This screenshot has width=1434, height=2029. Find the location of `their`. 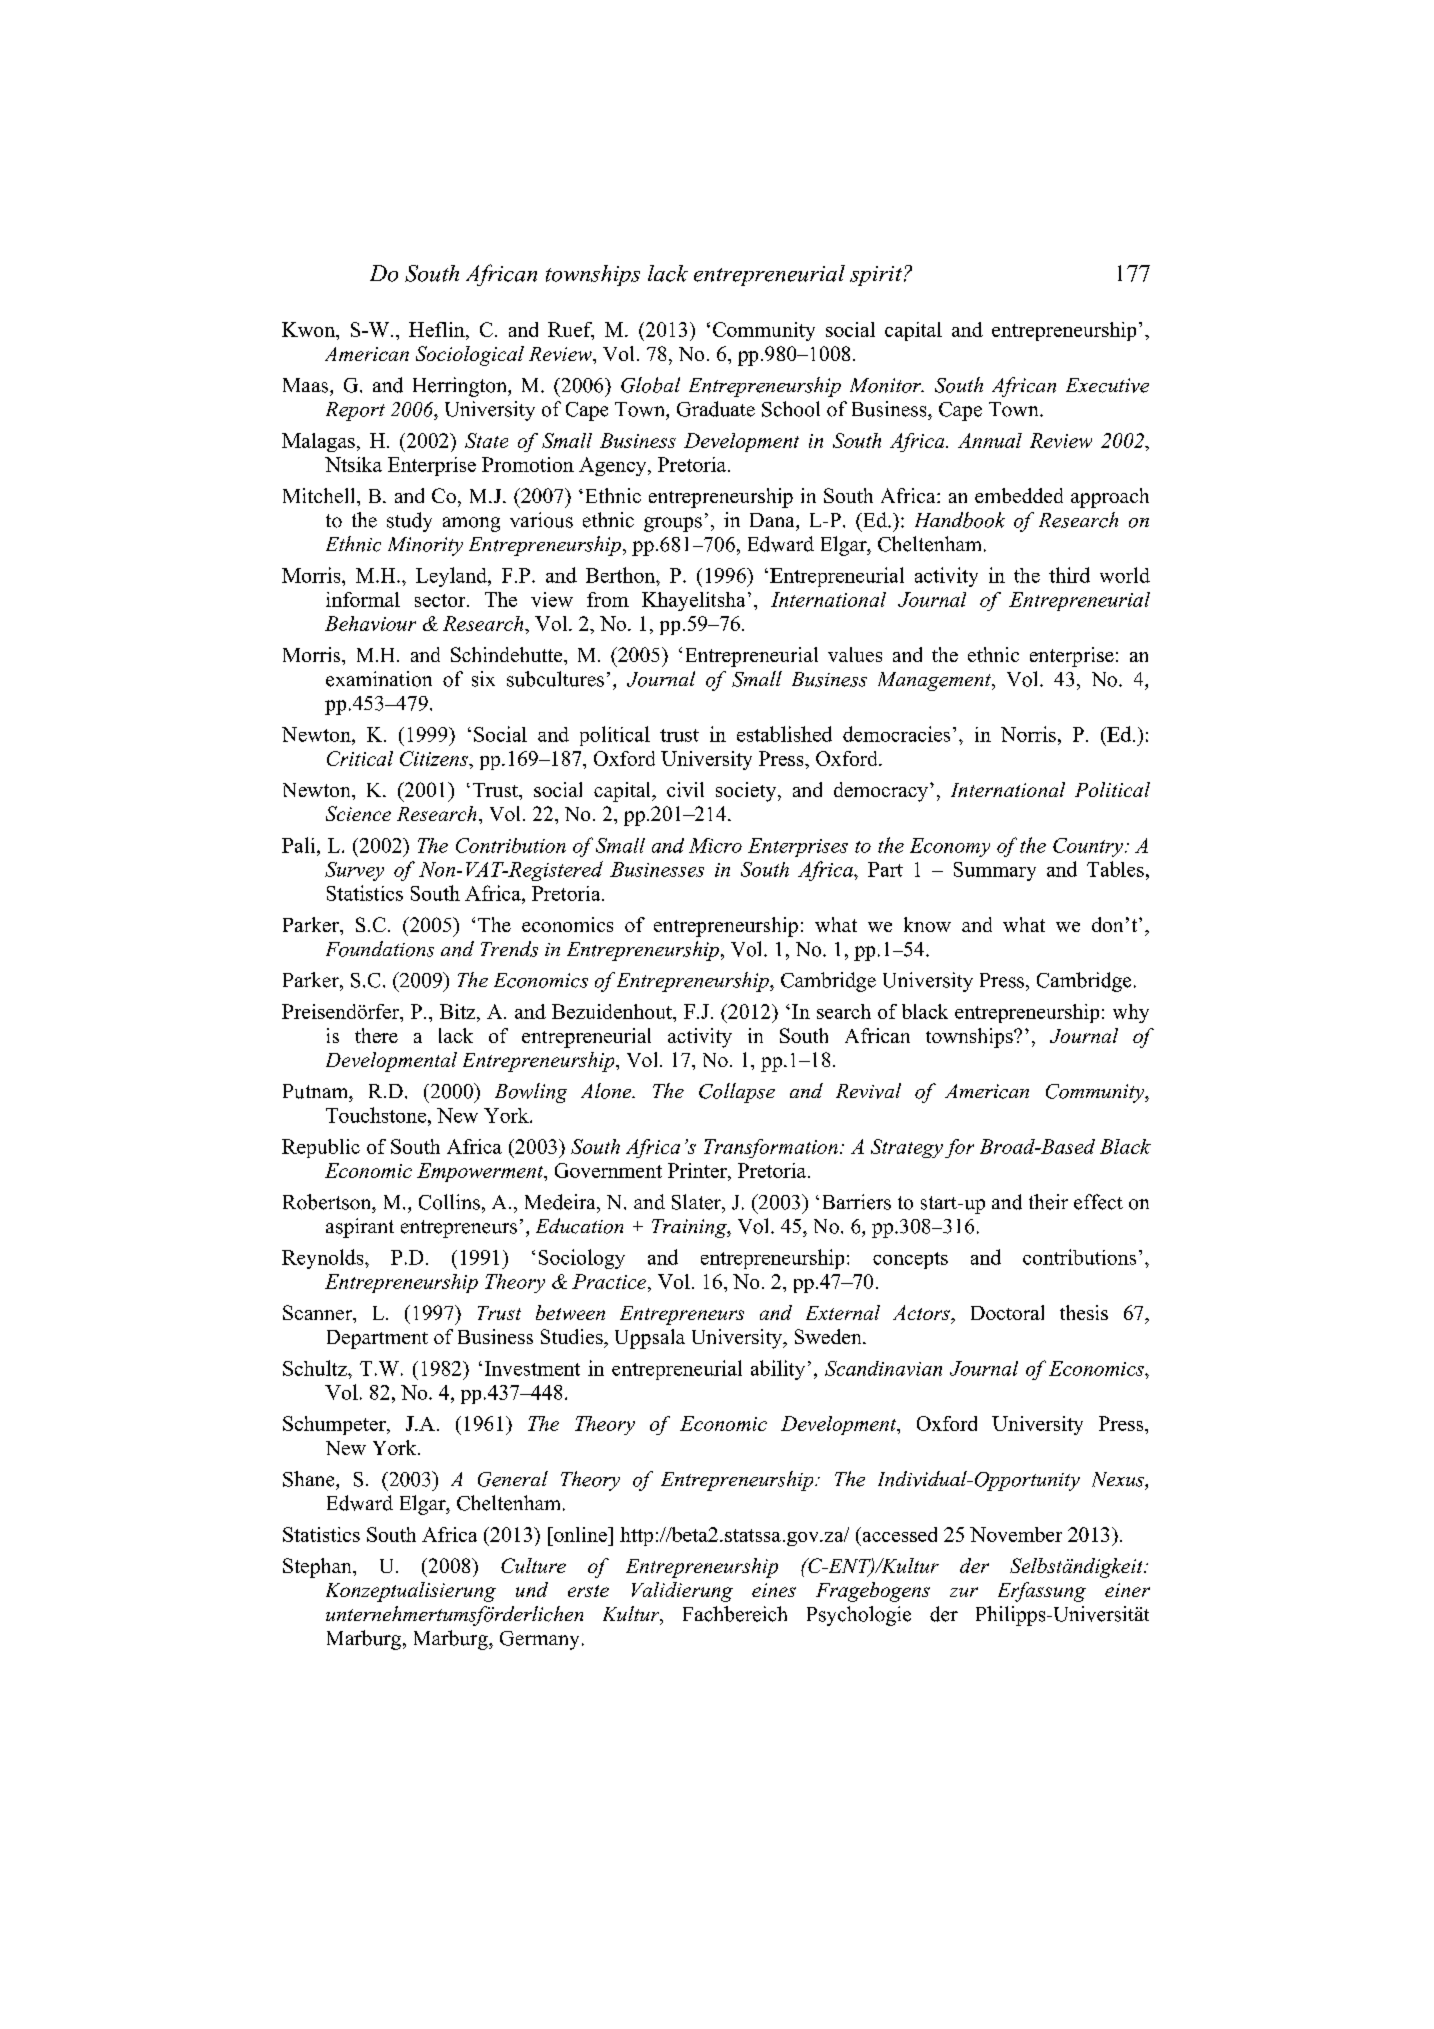

their is located at coordinates (1048, 1202).
